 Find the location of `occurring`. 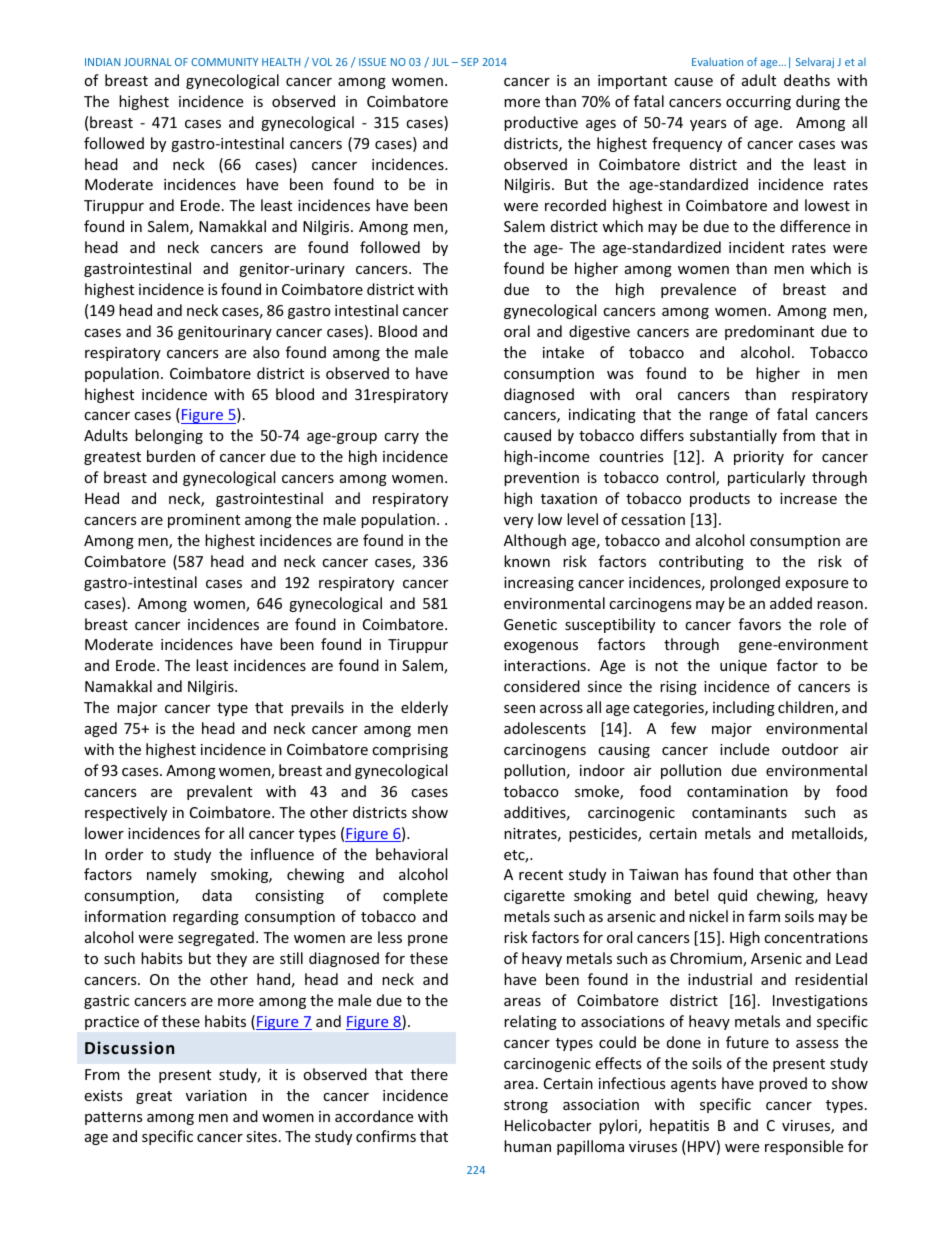

occurring is located at coordinates (758, 103).
